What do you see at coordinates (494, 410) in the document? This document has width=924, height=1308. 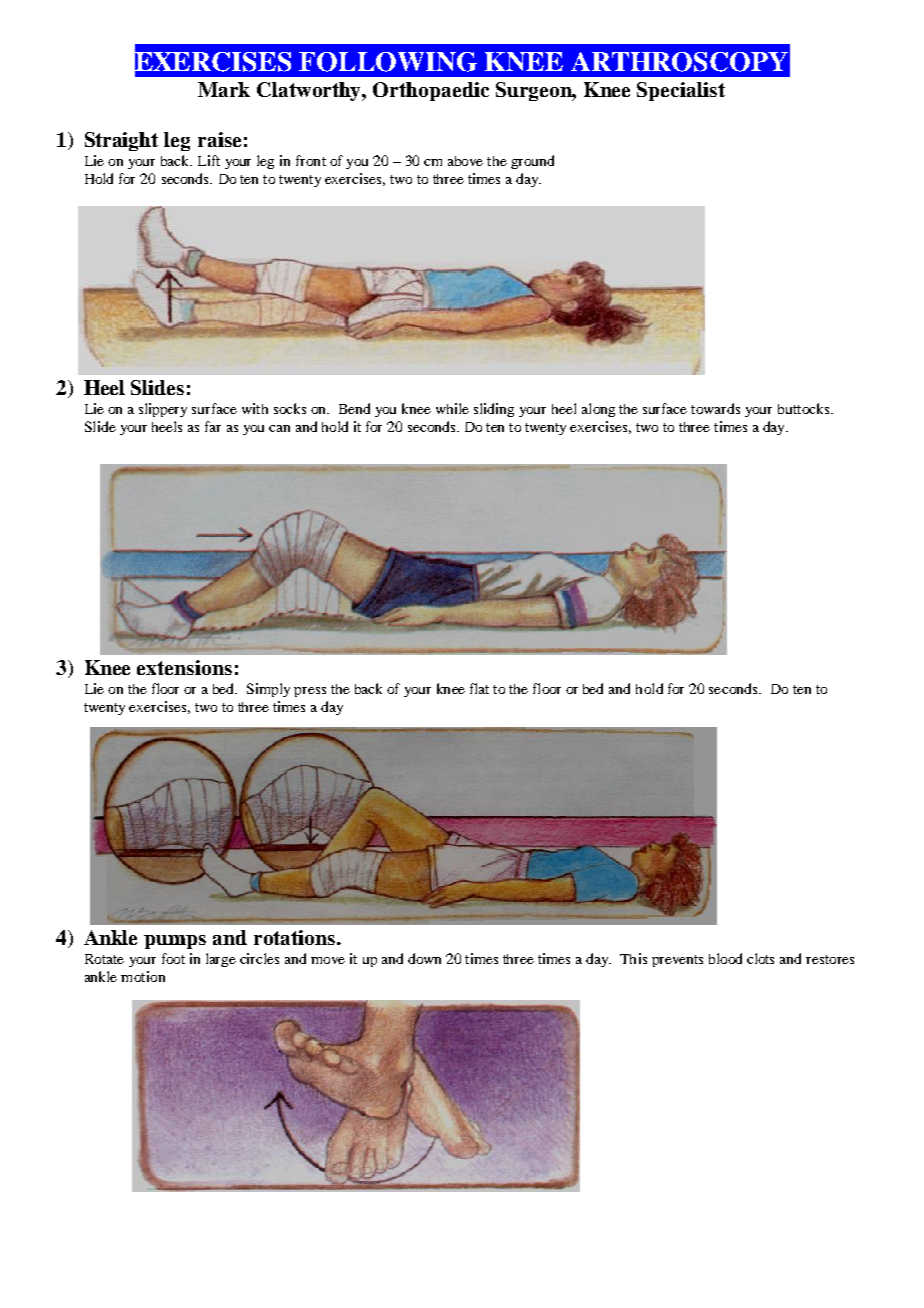 I see `sliding` at bounding box center [494, 410].
